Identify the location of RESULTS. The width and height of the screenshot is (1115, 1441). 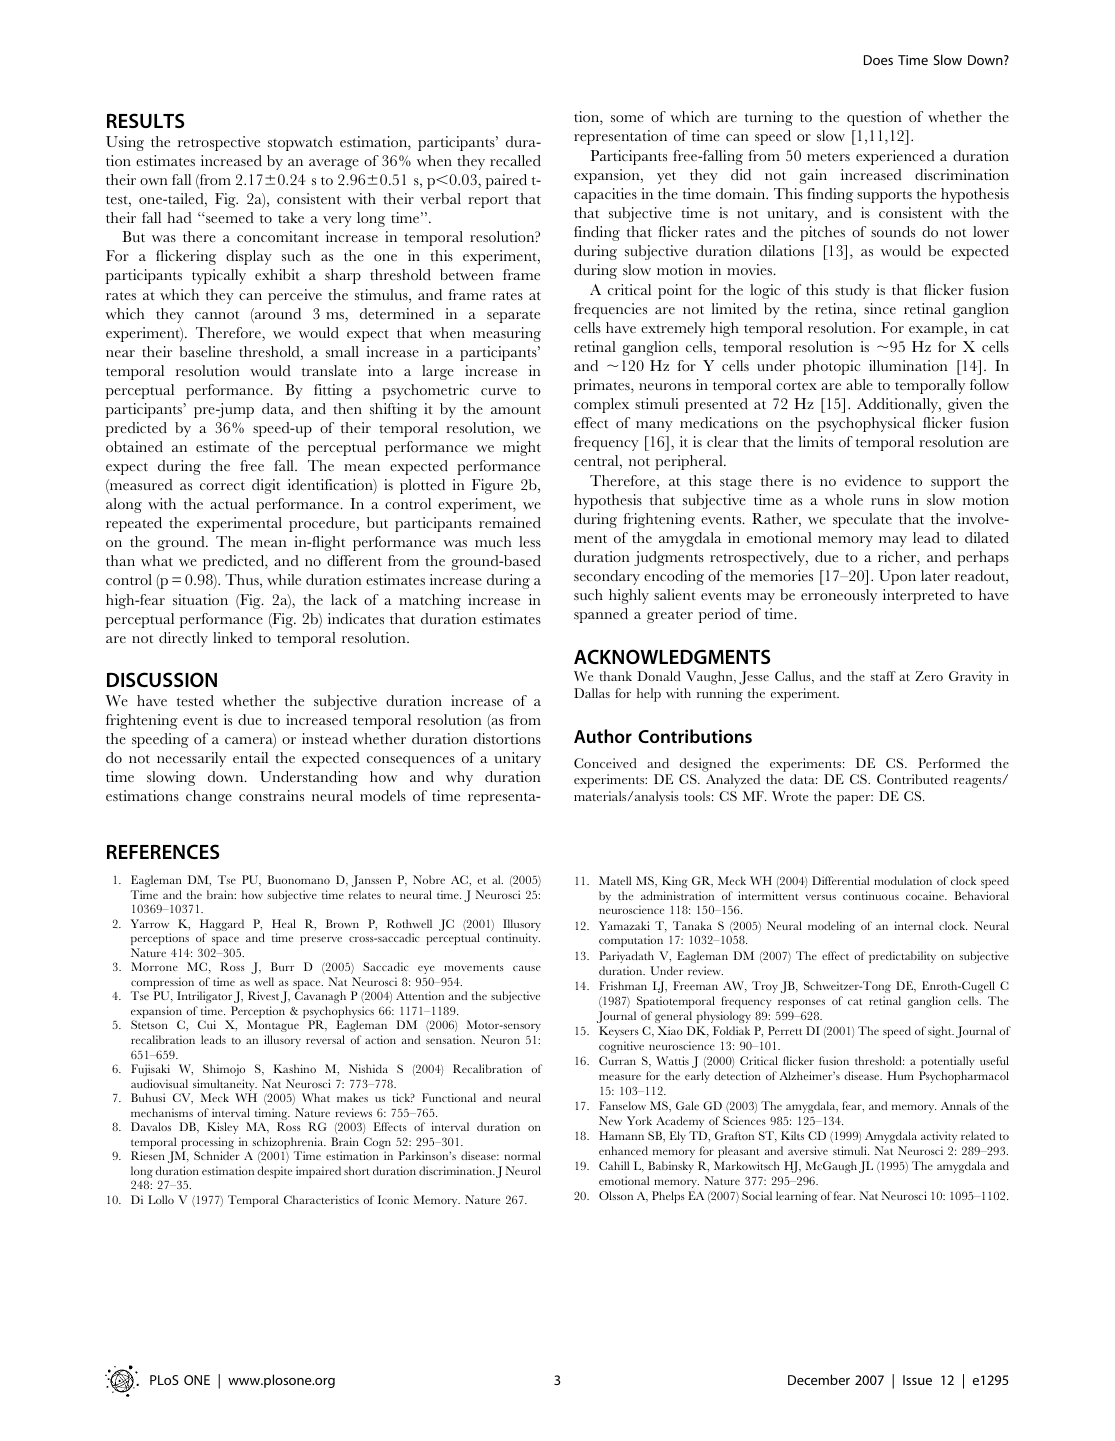
(145, 120).
